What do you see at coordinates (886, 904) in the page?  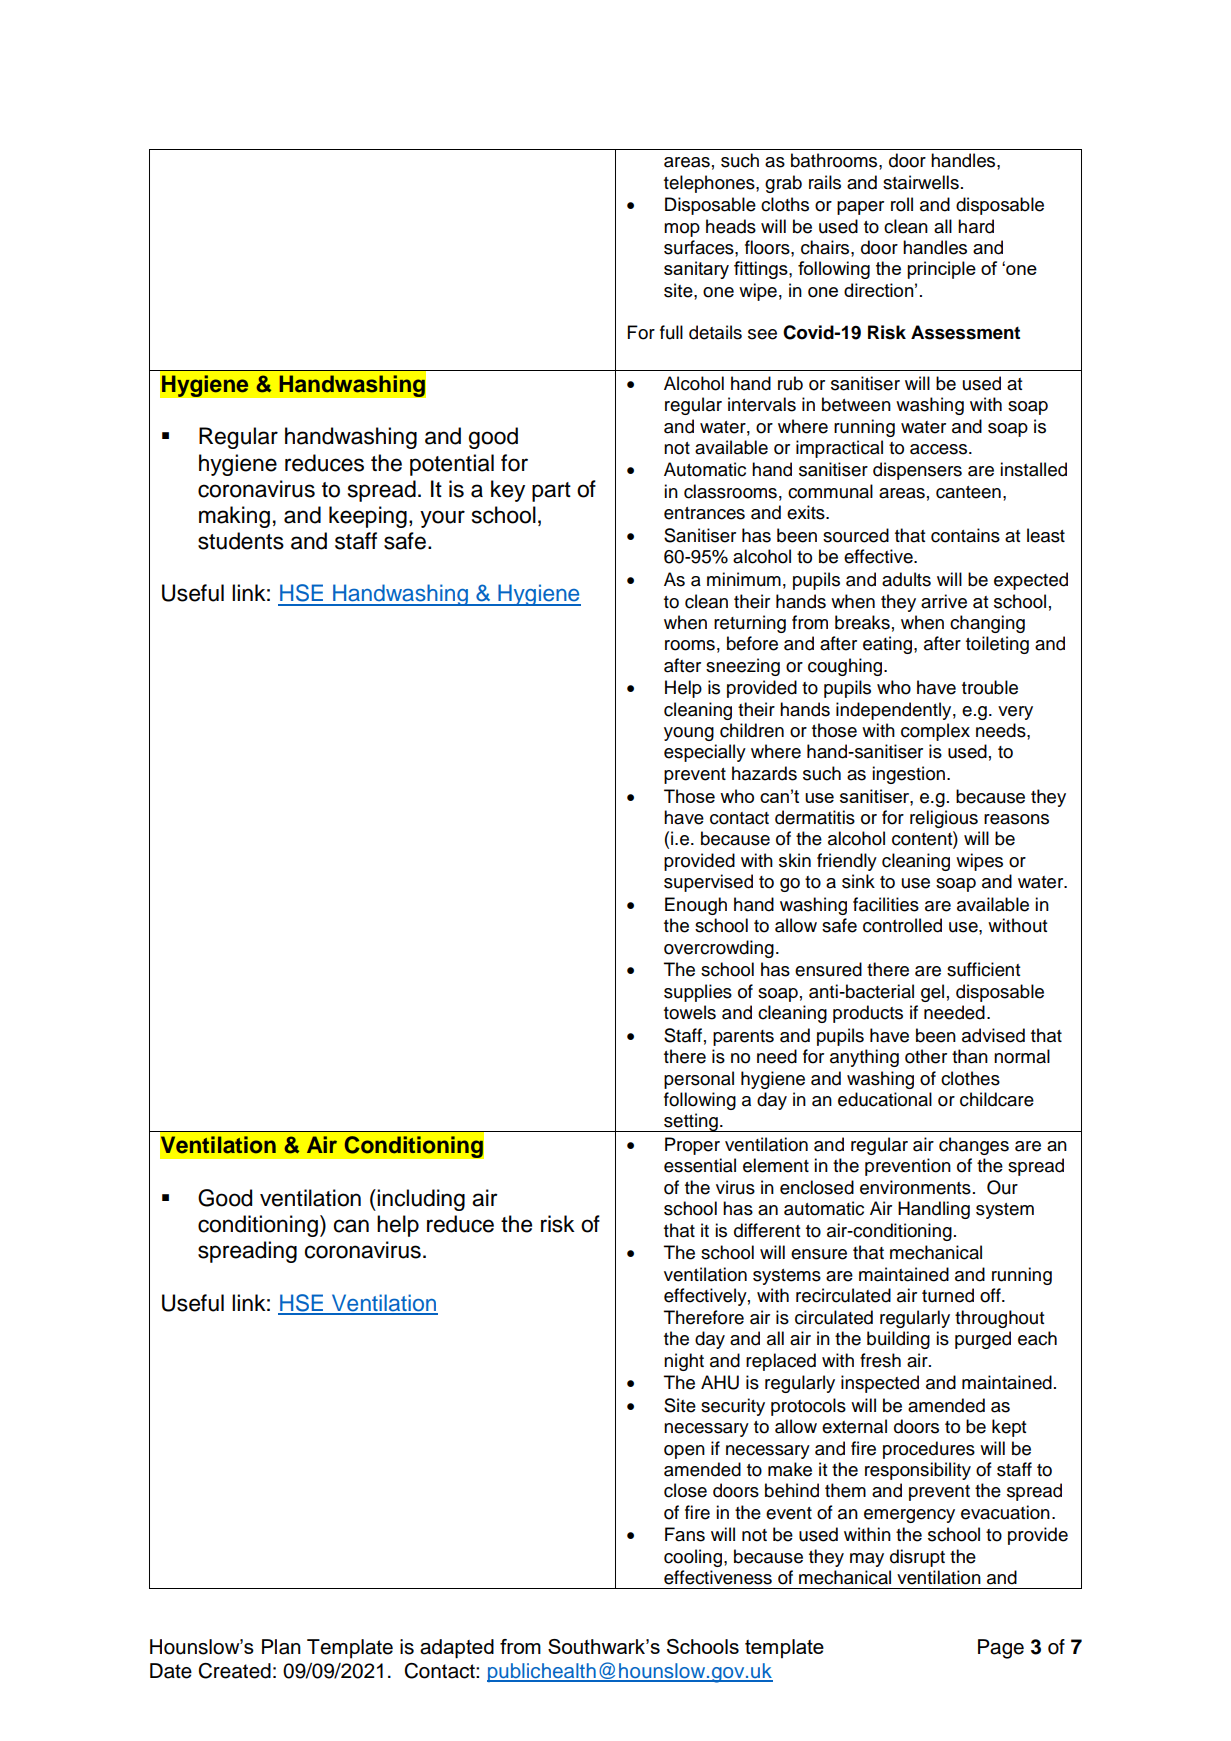 I see `facilities` at bounding box center [886, 904].
